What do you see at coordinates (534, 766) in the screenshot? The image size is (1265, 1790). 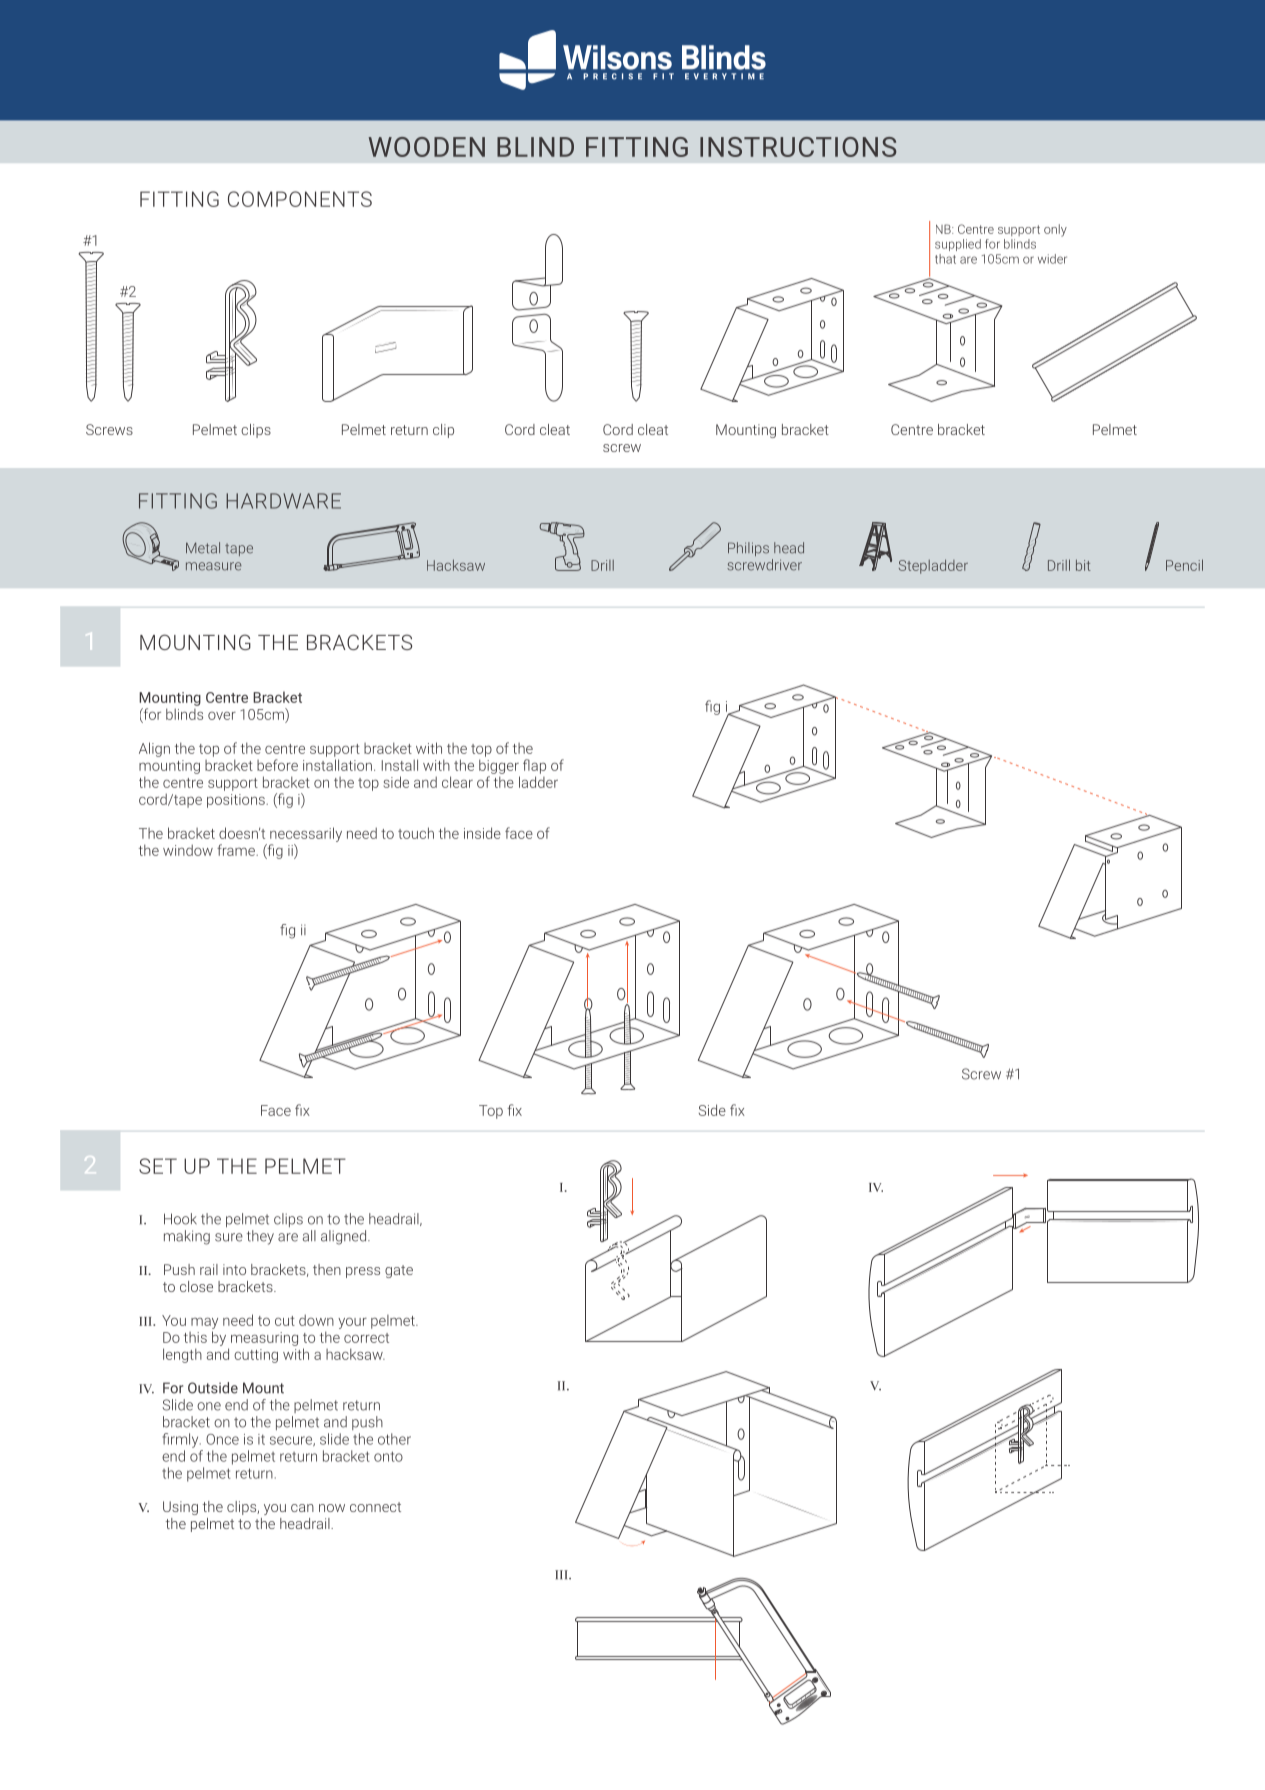 I see `flap` at bounding box center [534, 766].
